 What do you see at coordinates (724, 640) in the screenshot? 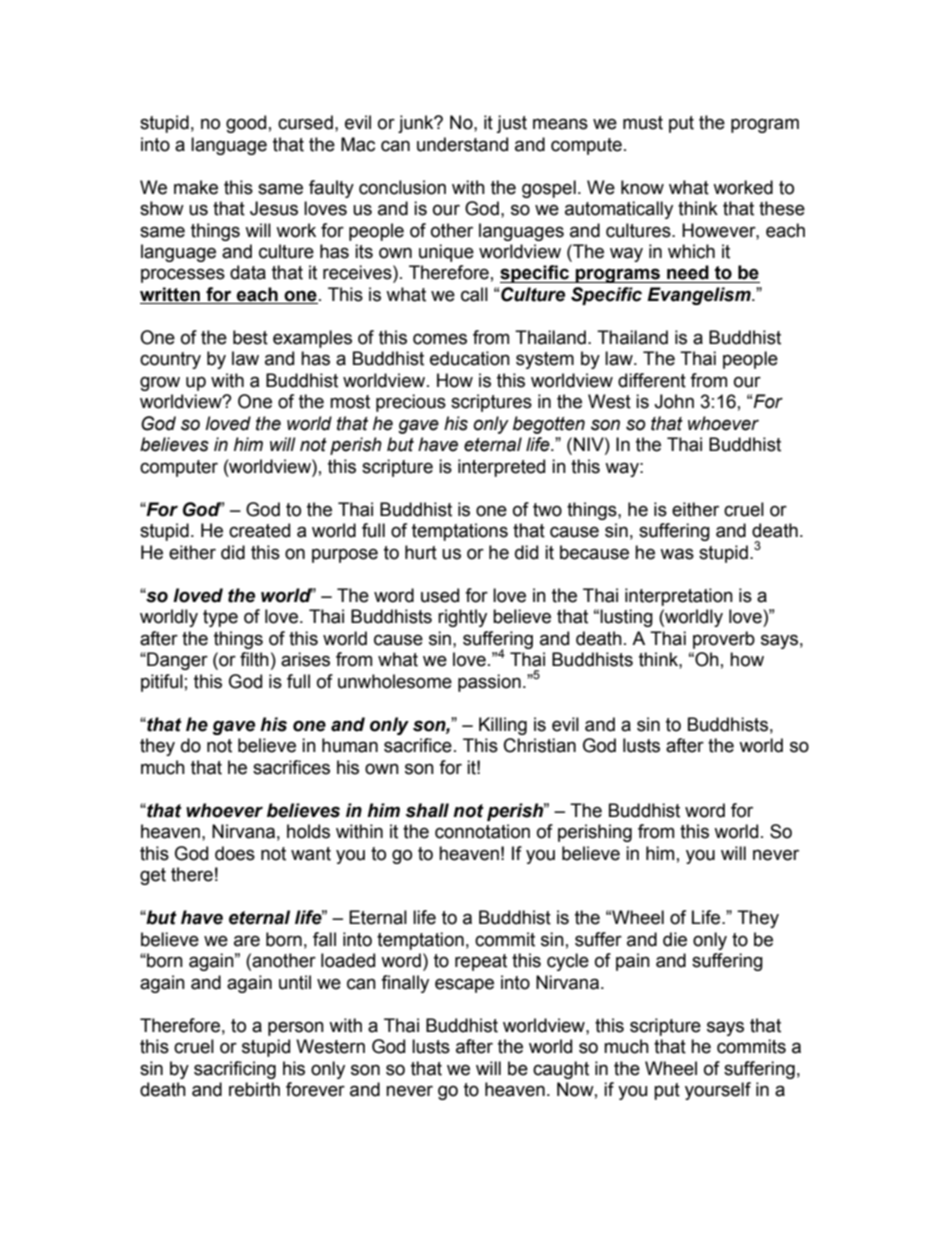
I see `proverb` at bounding box center [724, 640].
